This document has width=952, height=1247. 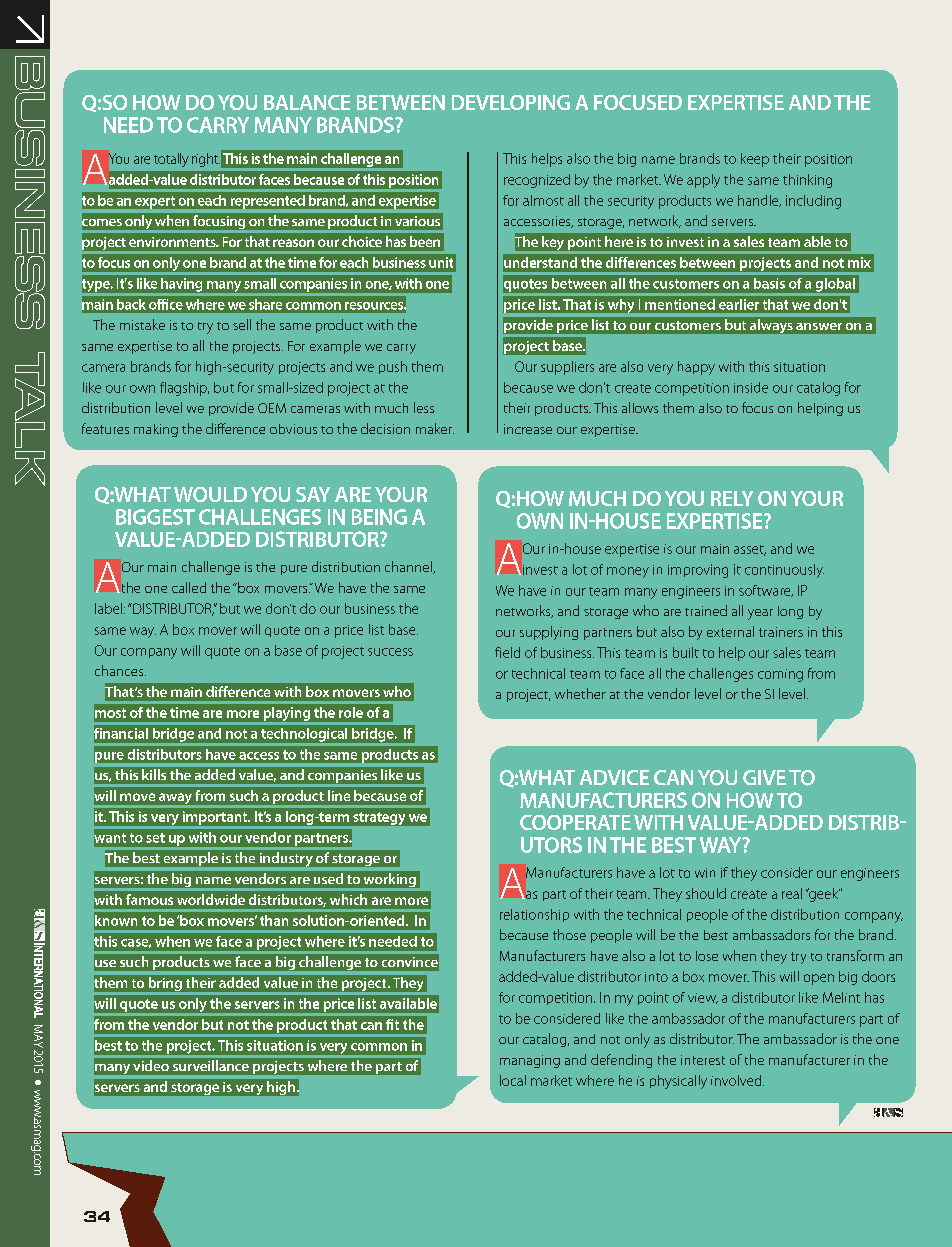 I want to click on totally, so click(x=171, y=160).
